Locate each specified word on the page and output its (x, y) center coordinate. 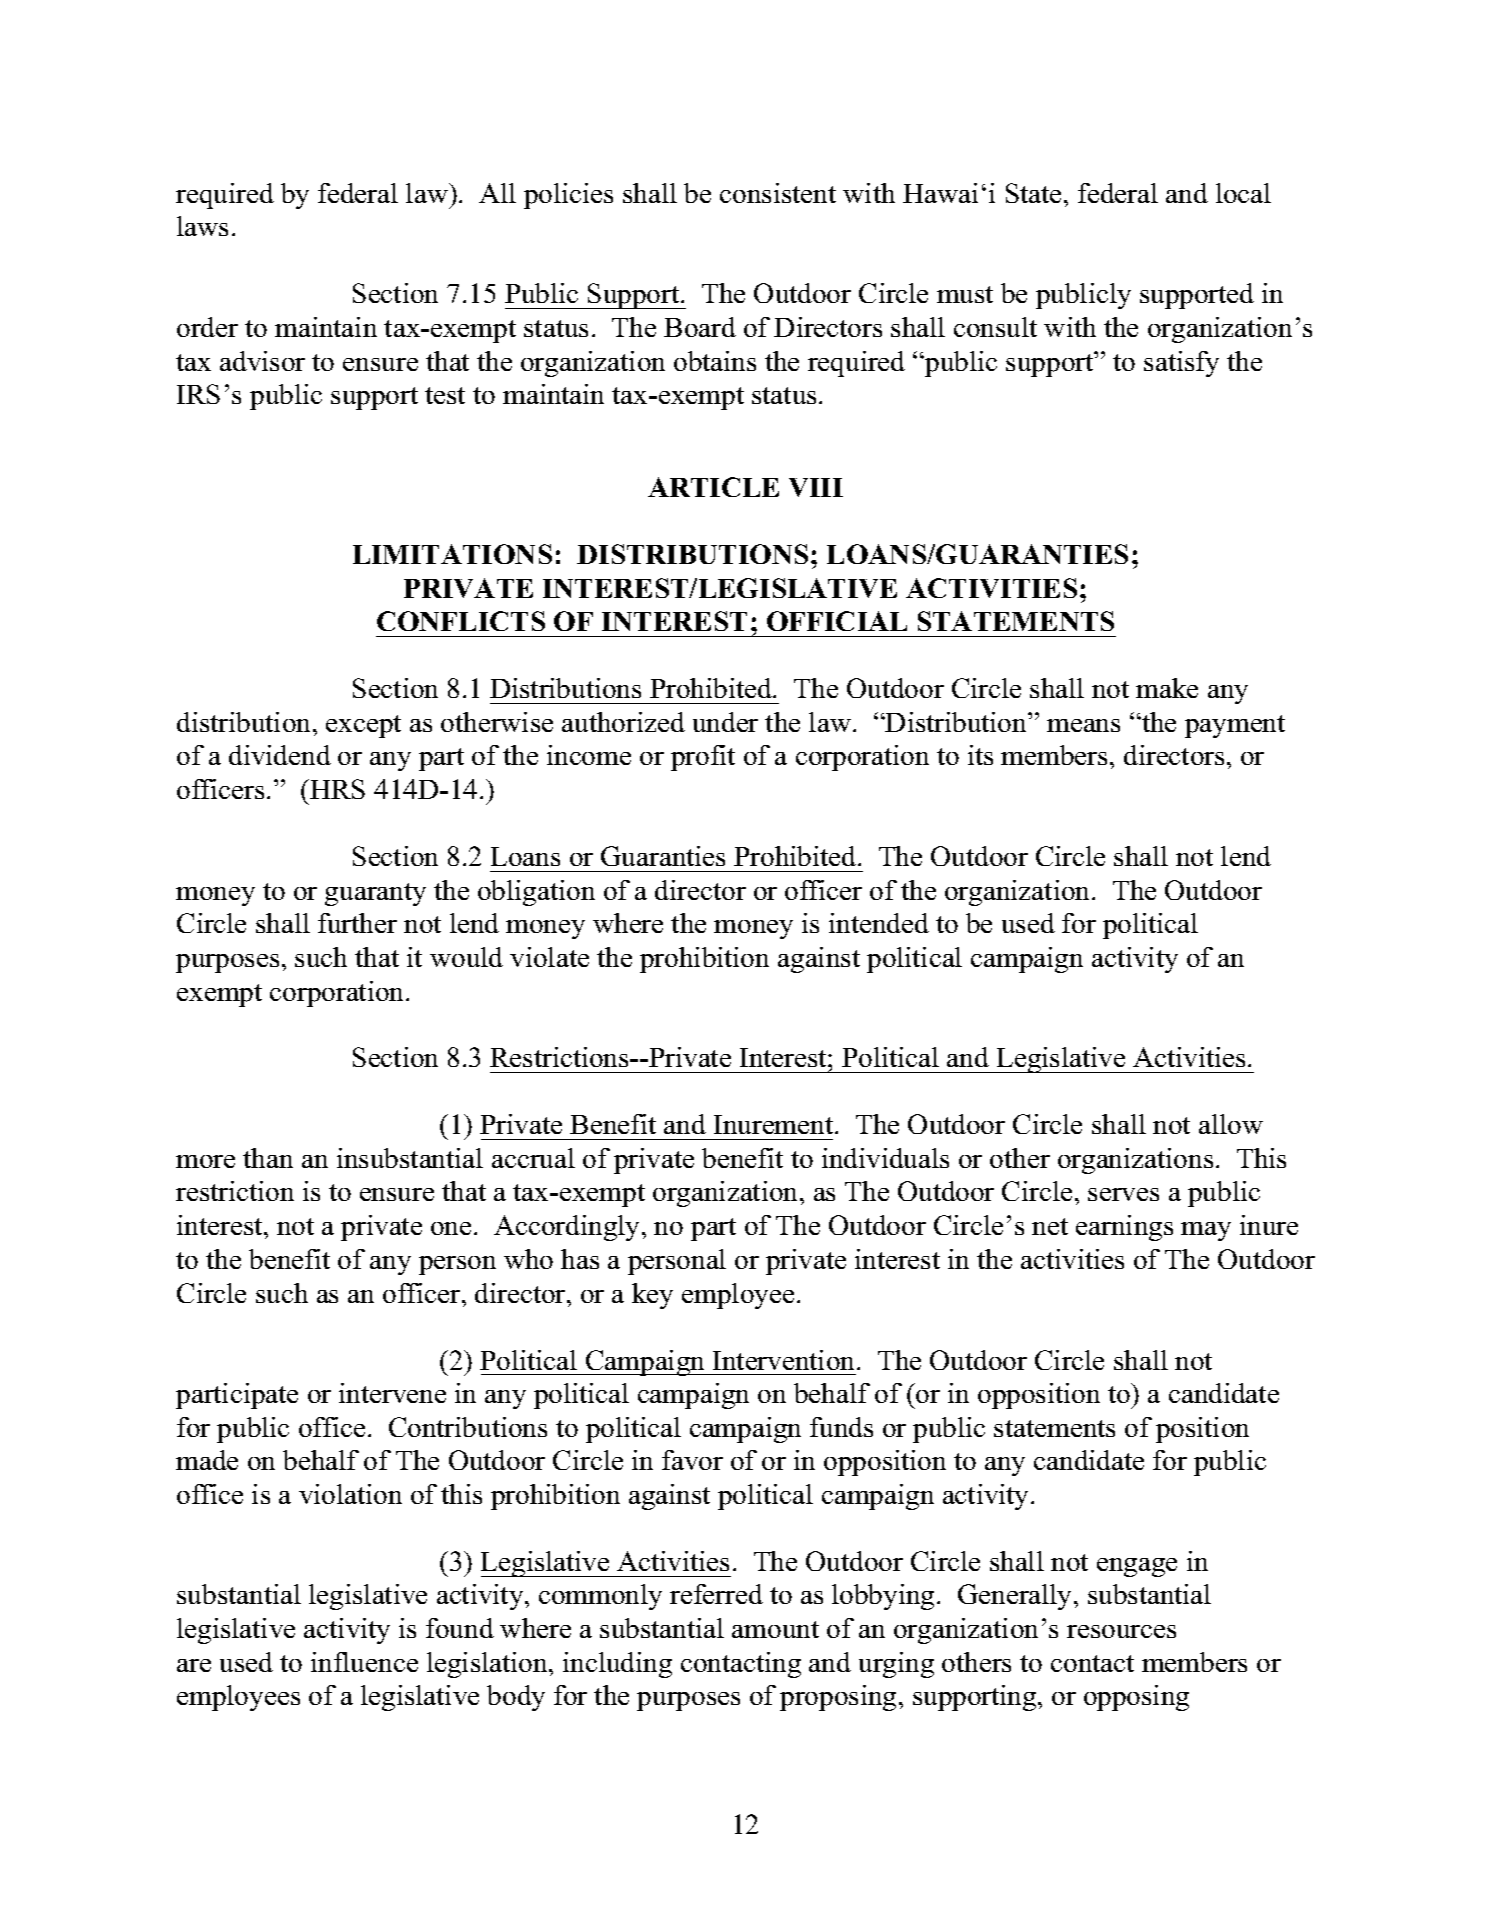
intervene (392, 1393)
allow (1231, 1124)
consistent (778, 193)
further (357, 923)
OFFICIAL (837, 621)
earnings (1124, 1228)
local (1243, 193)
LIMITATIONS (452, 554)
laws (202, 226)
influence (364, 1662)
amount (775, 1629)
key (652, 1296)
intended (879, 923)
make (1167, 688)
